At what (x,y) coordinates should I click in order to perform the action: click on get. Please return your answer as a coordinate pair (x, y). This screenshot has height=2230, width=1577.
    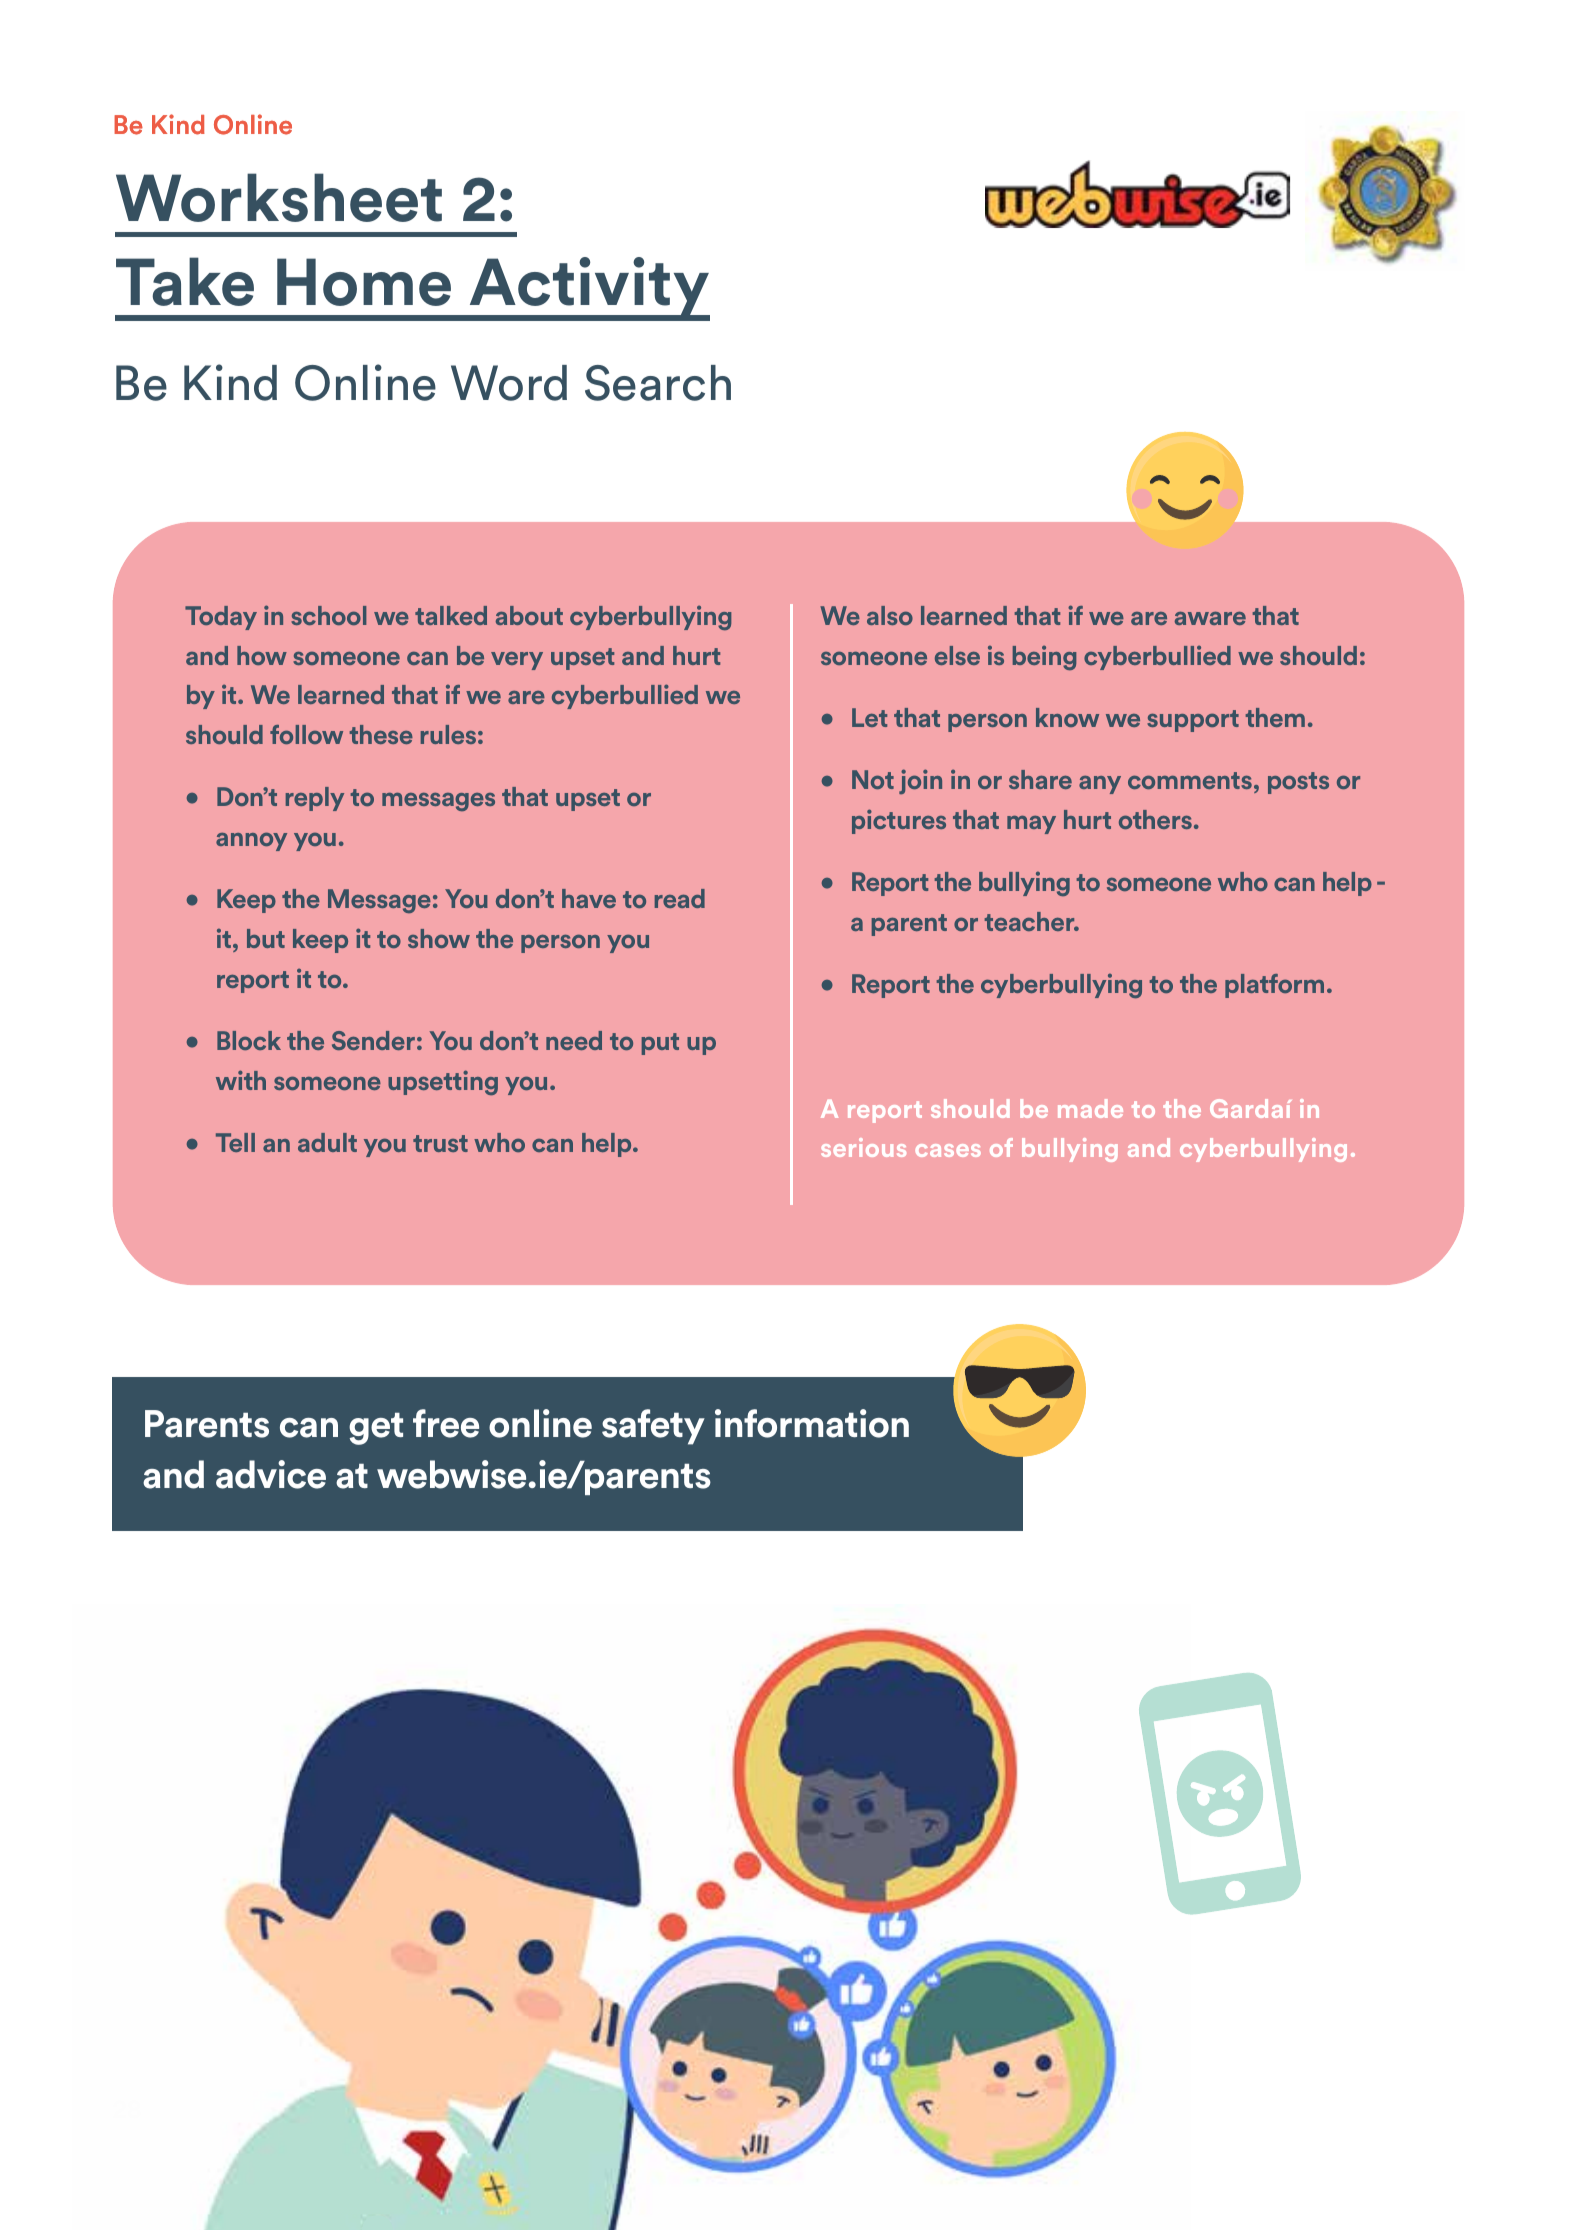
    Looking at the image, I should click on (376, 1429).
